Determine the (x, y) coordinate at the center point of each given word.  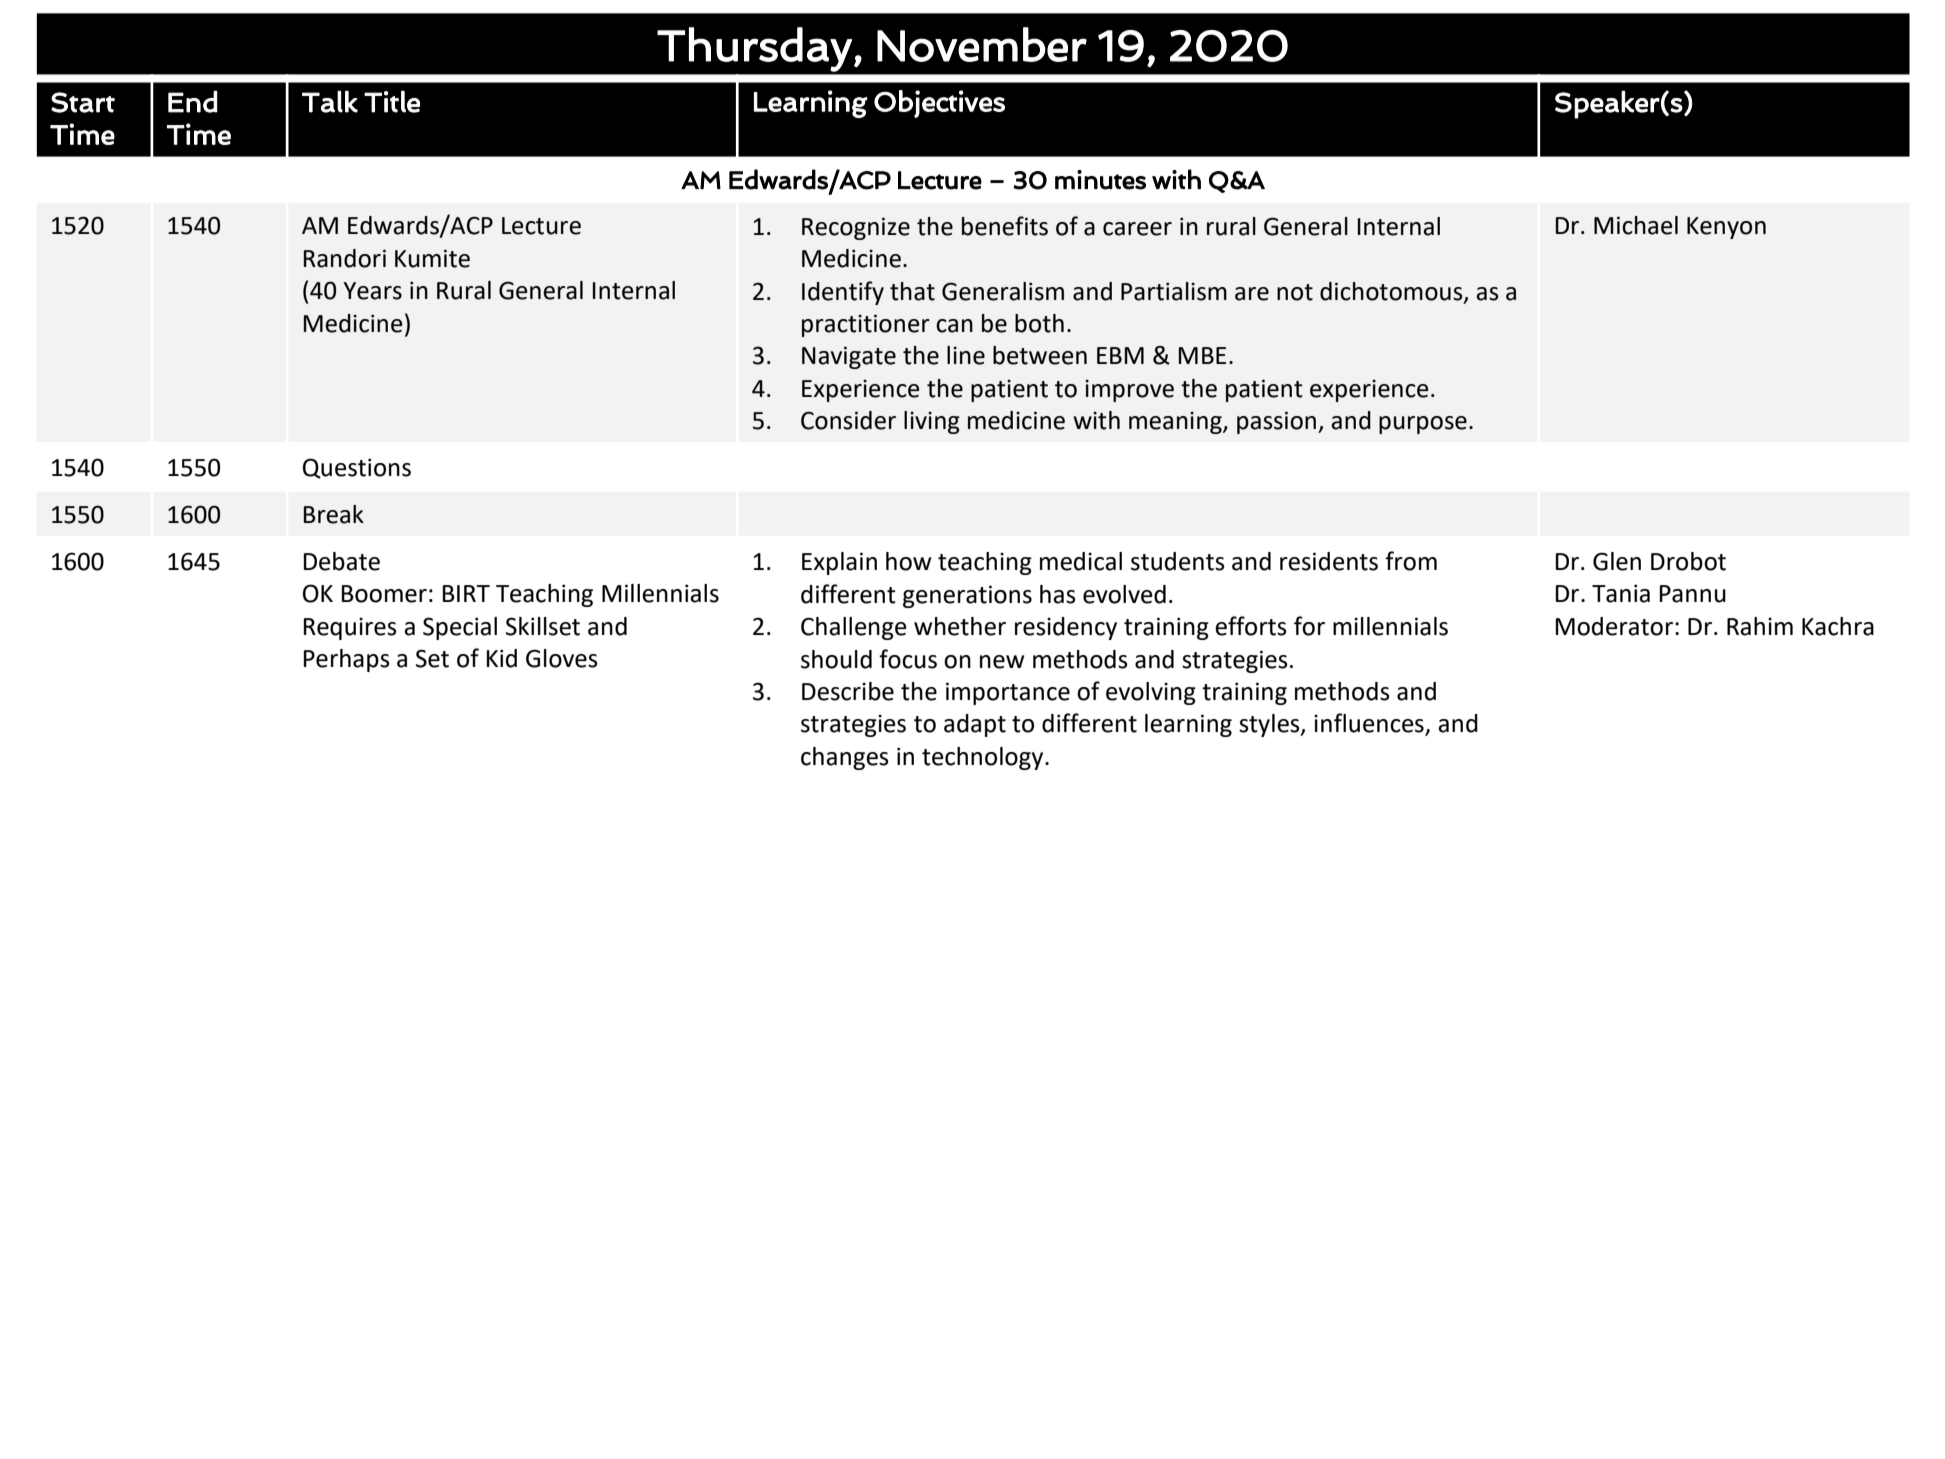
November (982, 44)
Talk (330, 101)
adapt (975, 725)
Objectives (939, 104)
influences (1370, 724)
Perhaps (346, 660)
